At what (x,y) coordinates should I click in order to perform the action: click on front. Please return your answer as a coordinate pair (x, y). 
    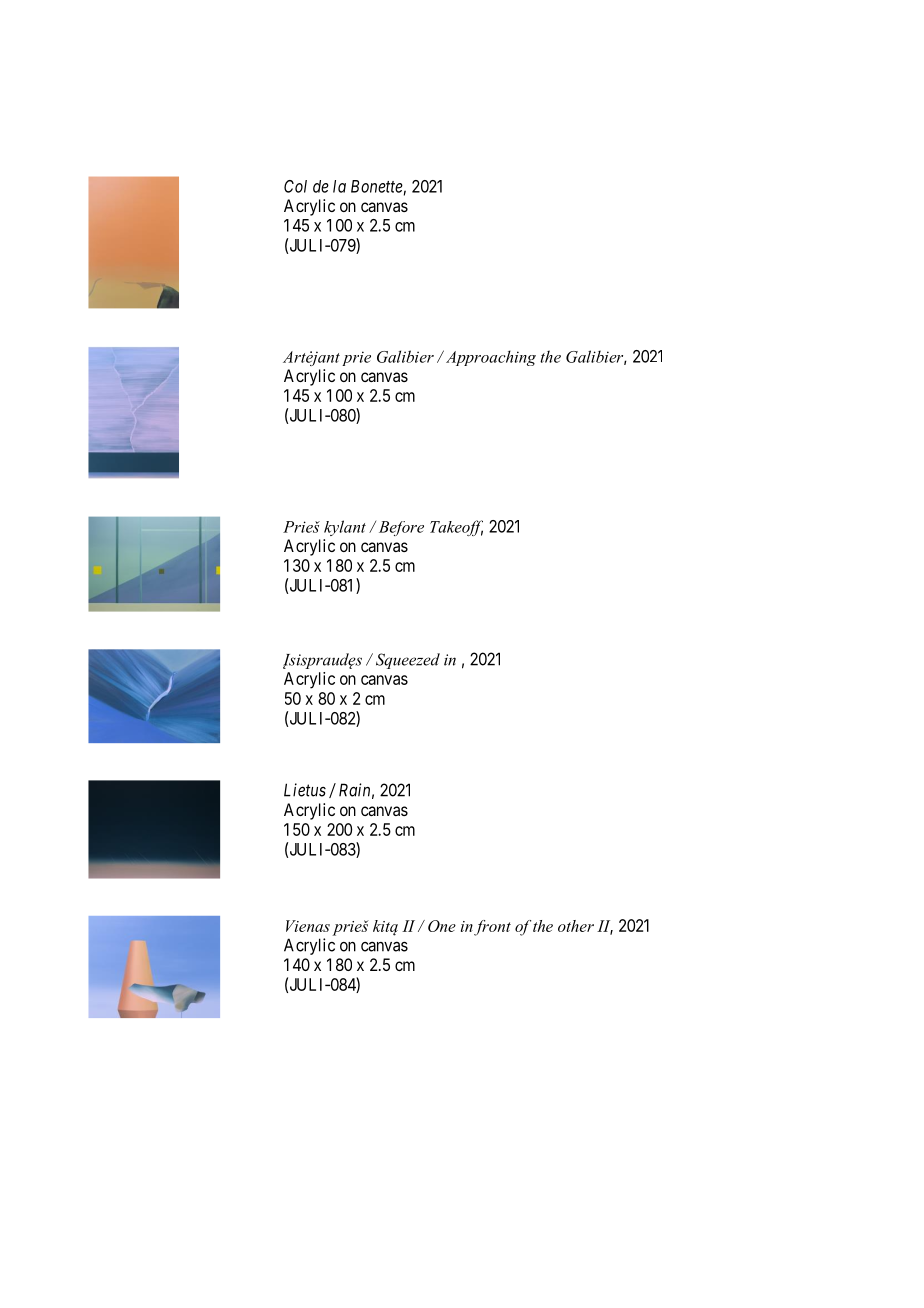
    Looking at the image, I should click on (492, 928).
